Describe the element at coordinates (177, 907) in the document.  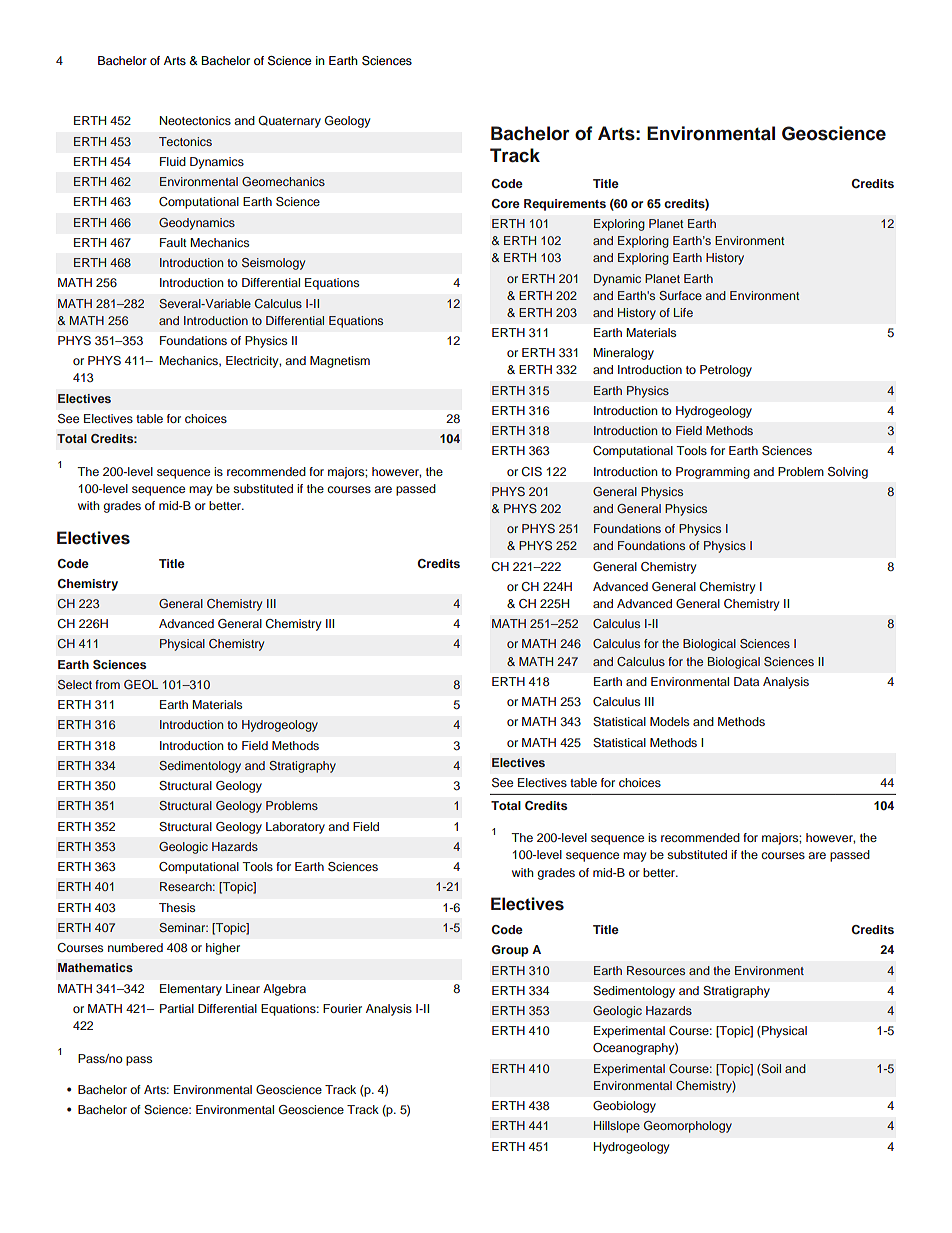
I see `Thesis` at that location.
